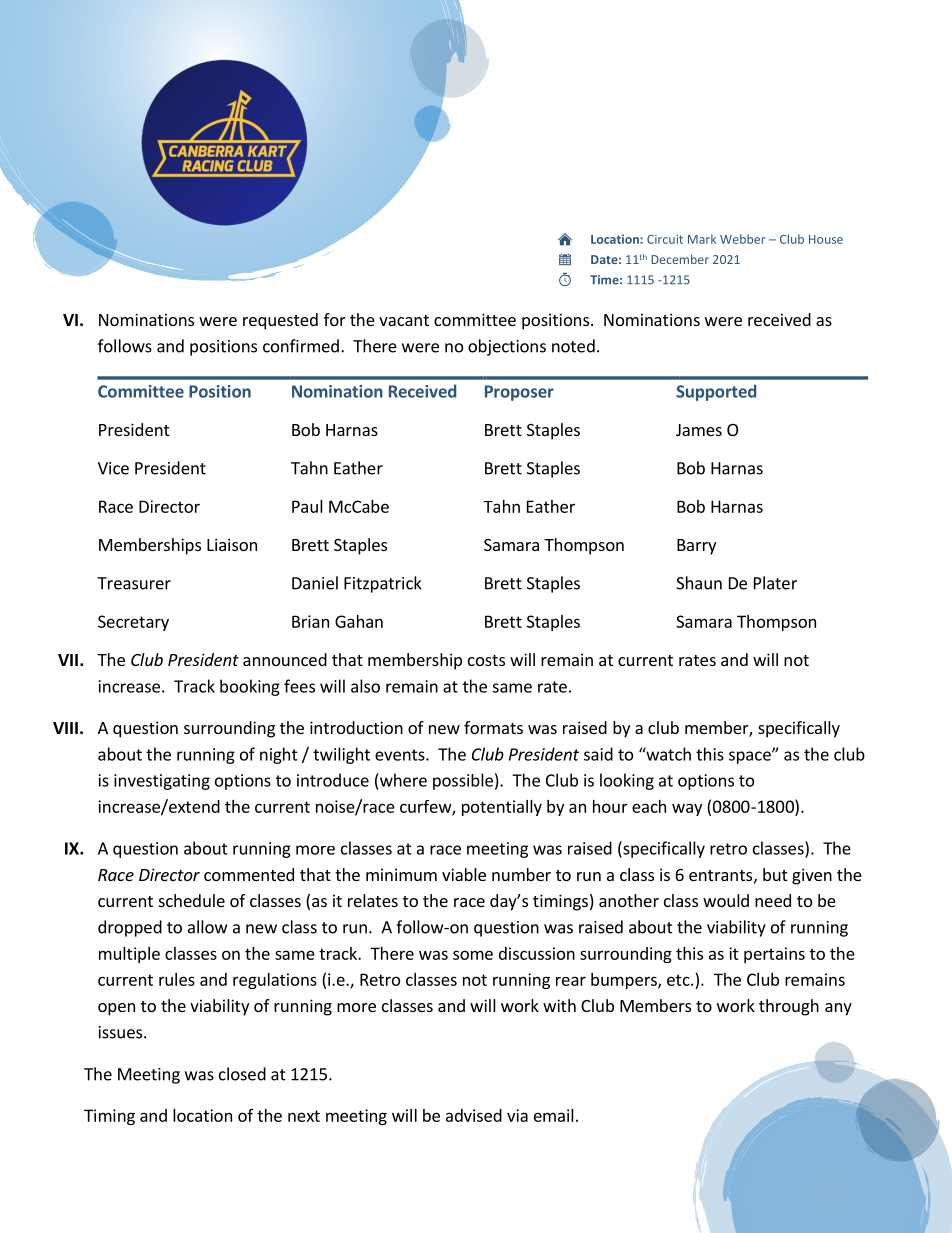 The image size is (952, 1233). Describe the element at coordinates (775, 583) in the screenshot. I see `Plater` at that location.
